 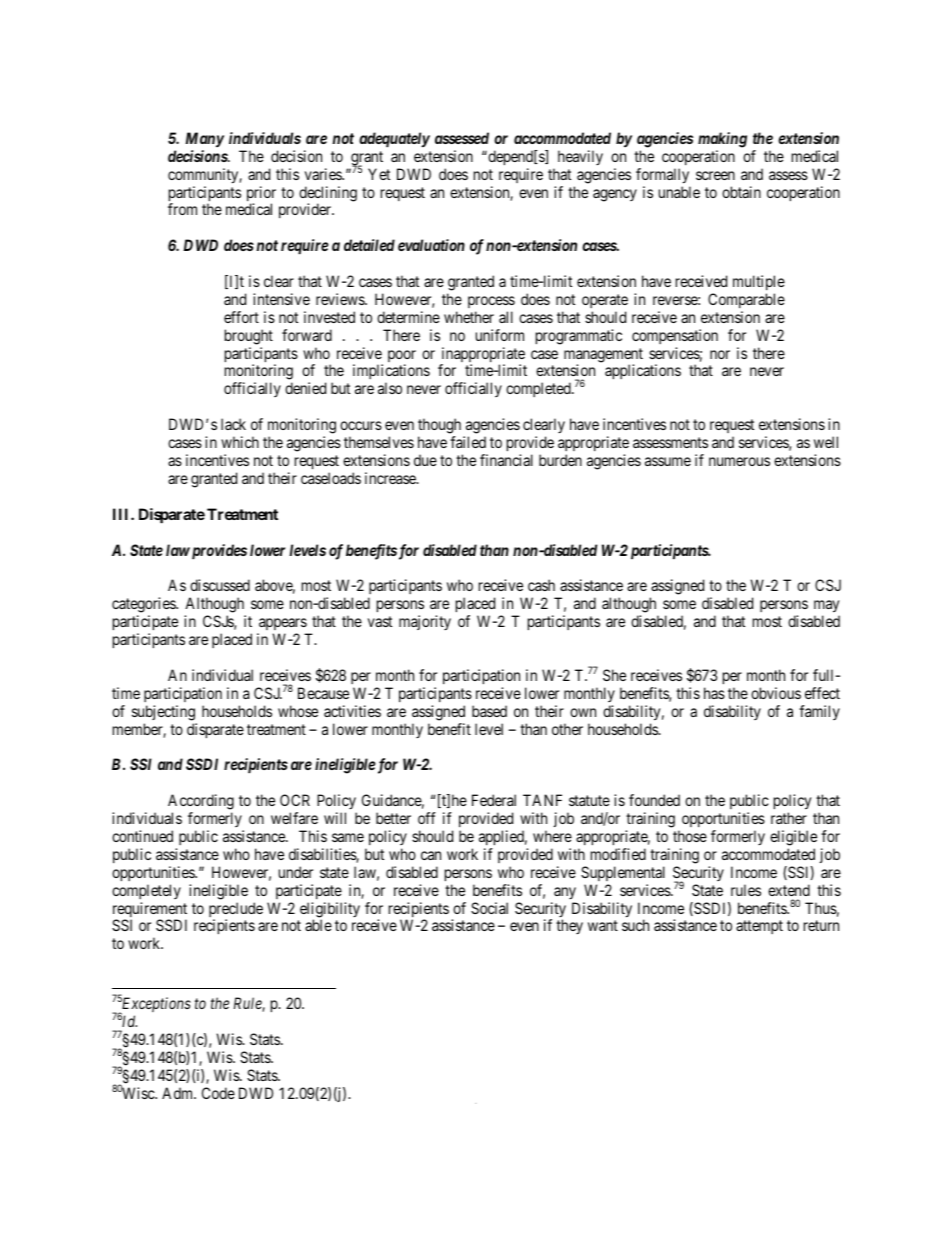 I want to click on majority, so click(x=425, y=622).
